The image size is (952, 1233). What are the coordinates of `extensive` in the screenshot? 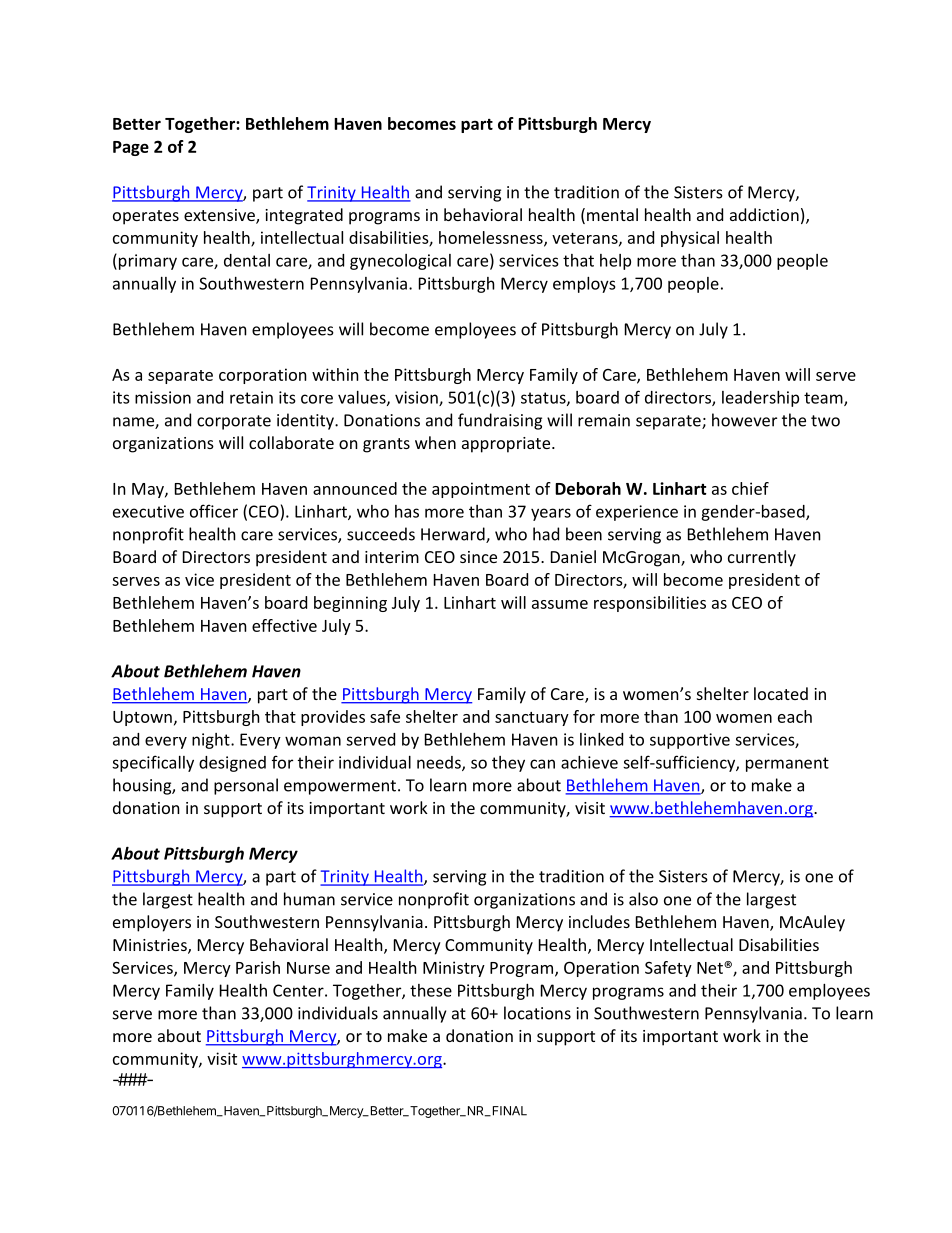 It's located at (220, 216).
